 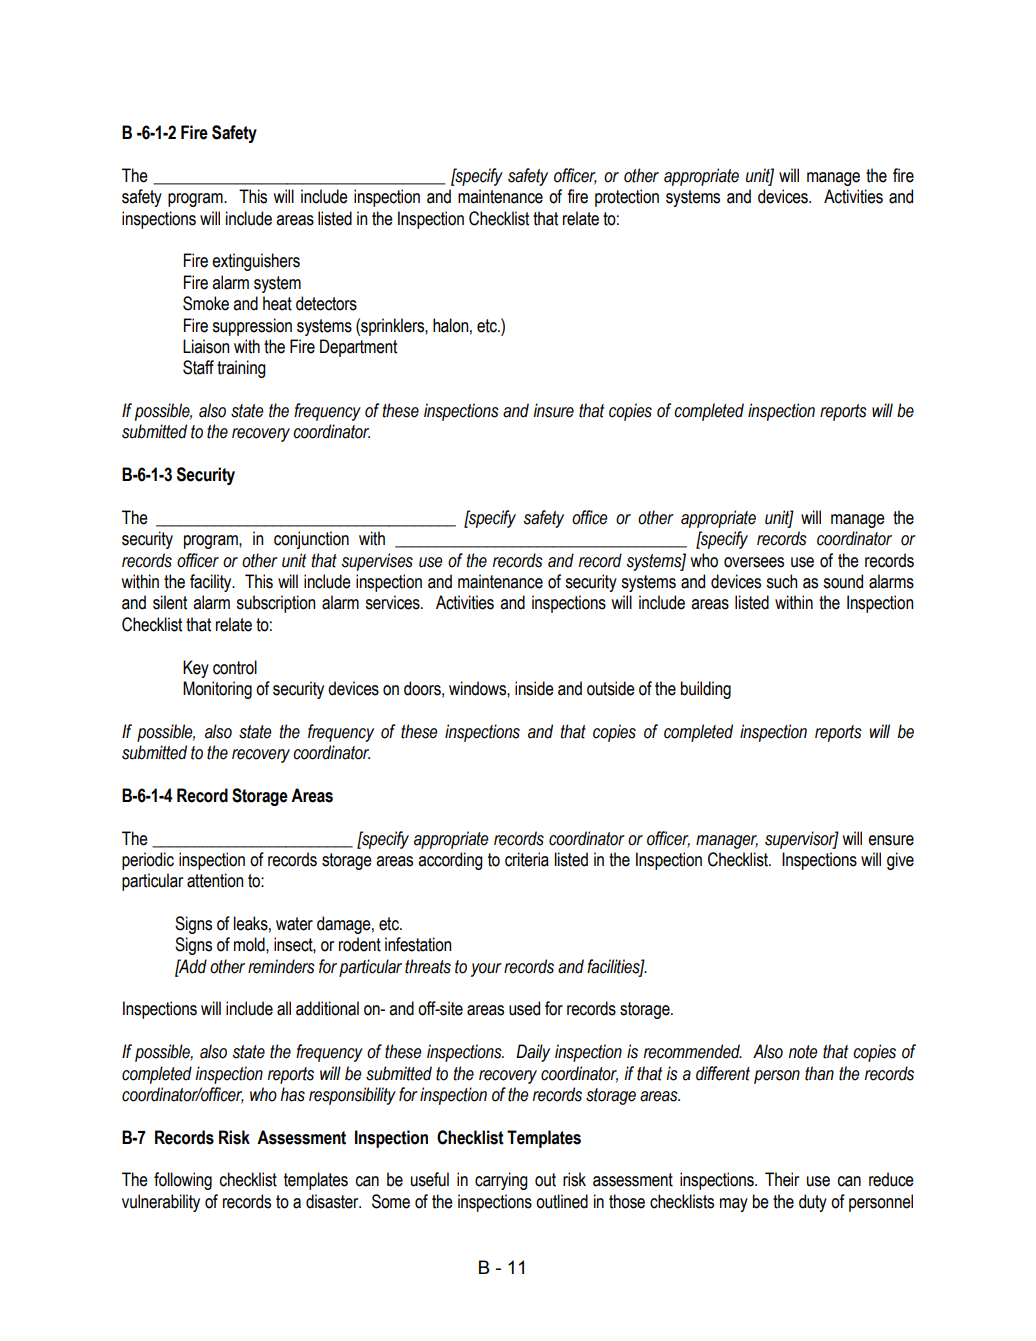 What do you see at coordinates (706, 690) in the page?
I see `building` at bounding box center [706, 690].
